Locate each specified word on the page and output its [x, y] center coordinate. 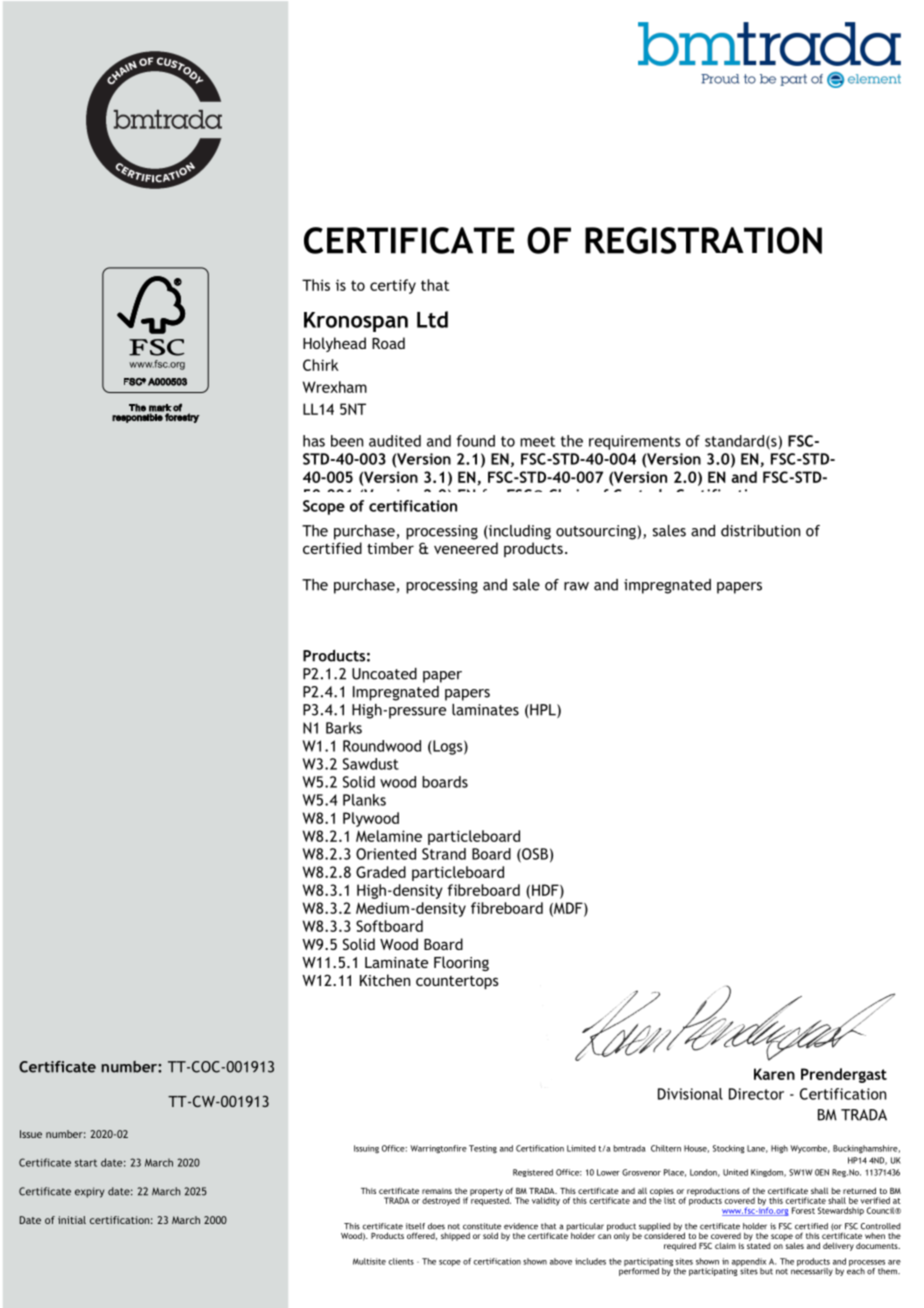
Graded [381, 872]
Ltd [432, 319]
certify [393, 286]
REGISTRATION [703, 240]
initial [72, 1220]
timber [390, 548]
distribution [760, 531]
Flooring [461, 963]
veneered [466, 548]
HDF [546, 891]
